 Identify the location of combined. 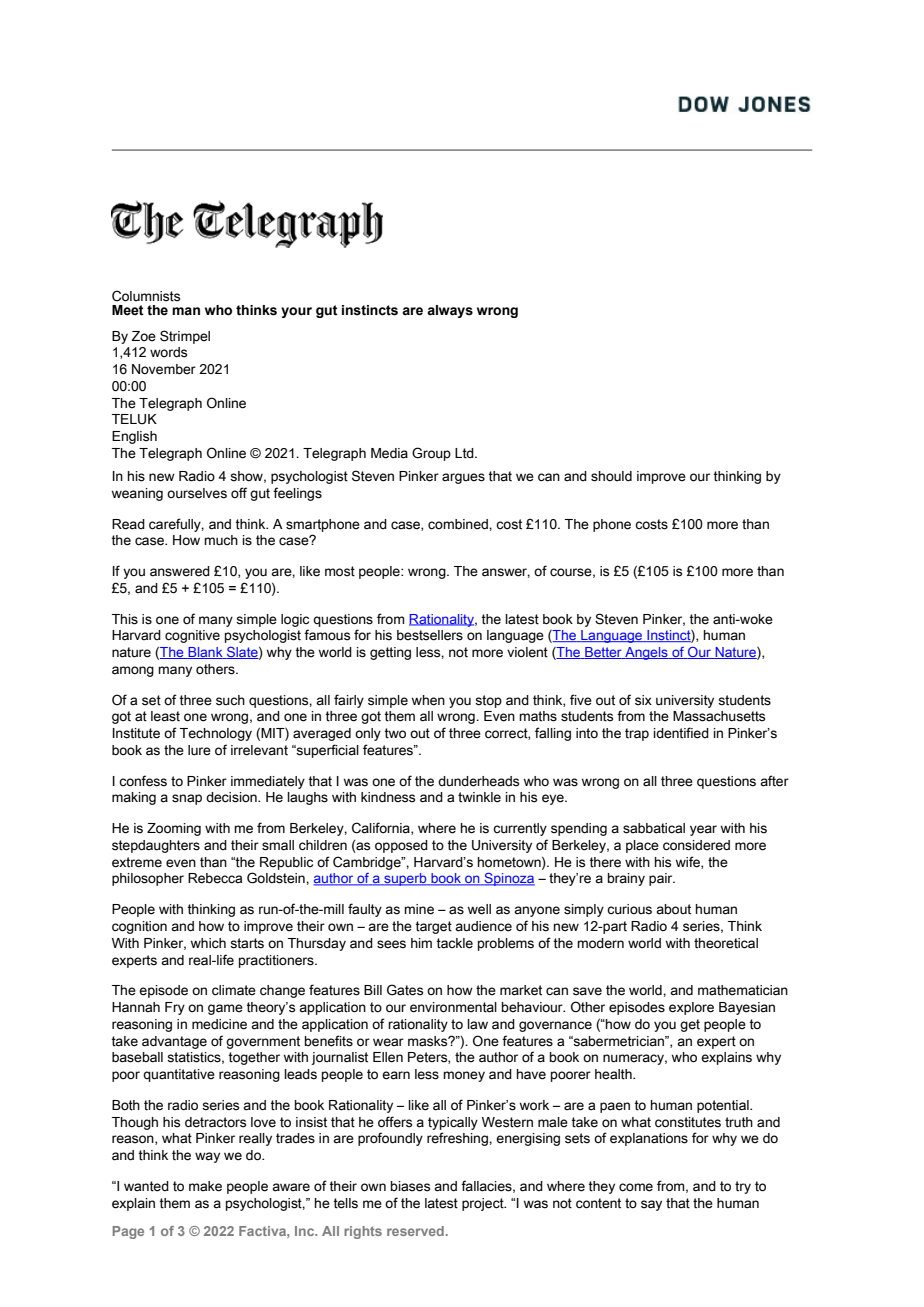
(459, 524).
